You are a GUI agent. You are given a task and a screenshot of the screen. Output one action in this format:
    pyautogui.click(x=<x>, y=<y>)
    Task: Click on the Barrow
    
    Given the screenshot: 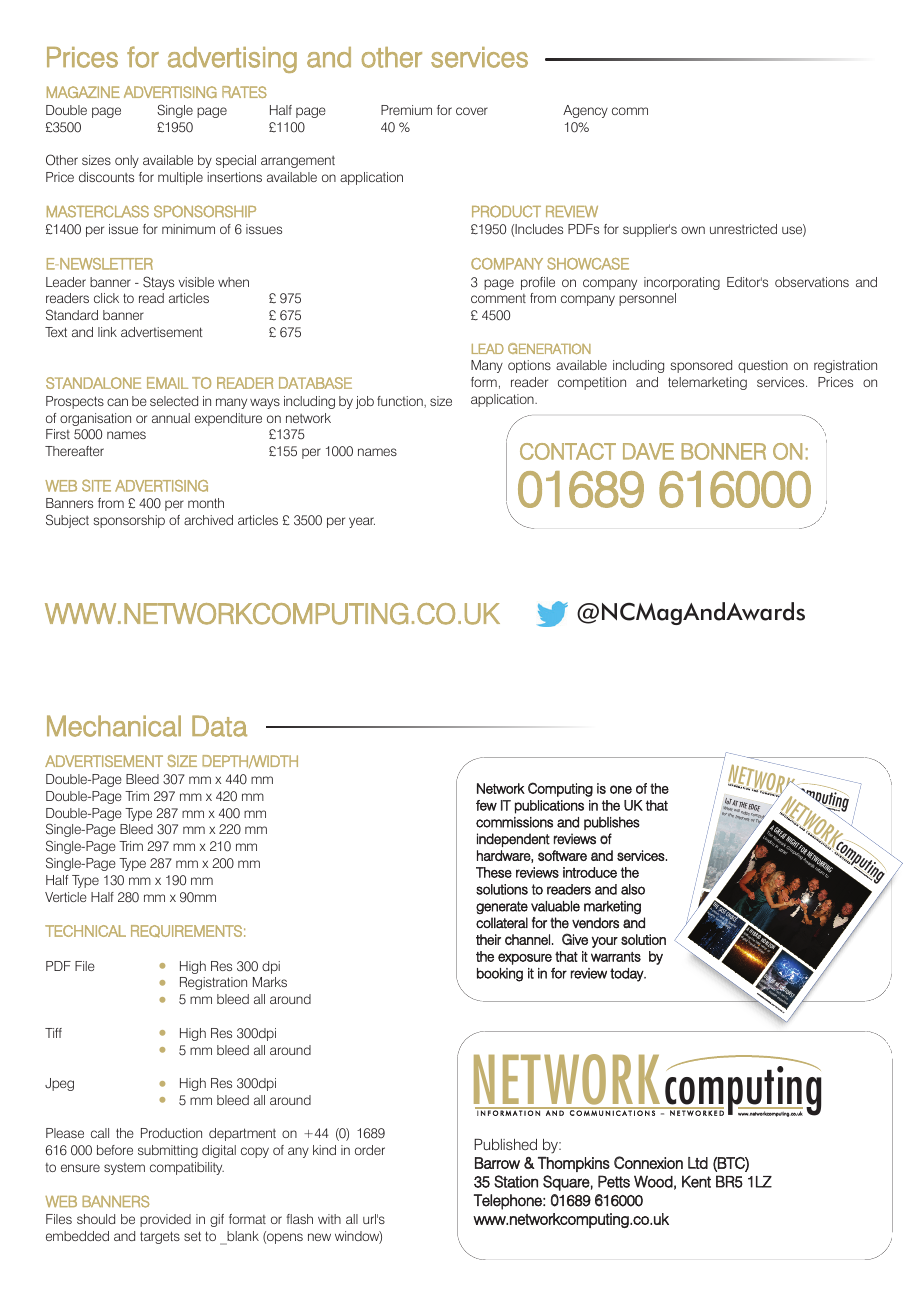 What is the action you would take?
    pyautogui.click(x=497, y=1163)
